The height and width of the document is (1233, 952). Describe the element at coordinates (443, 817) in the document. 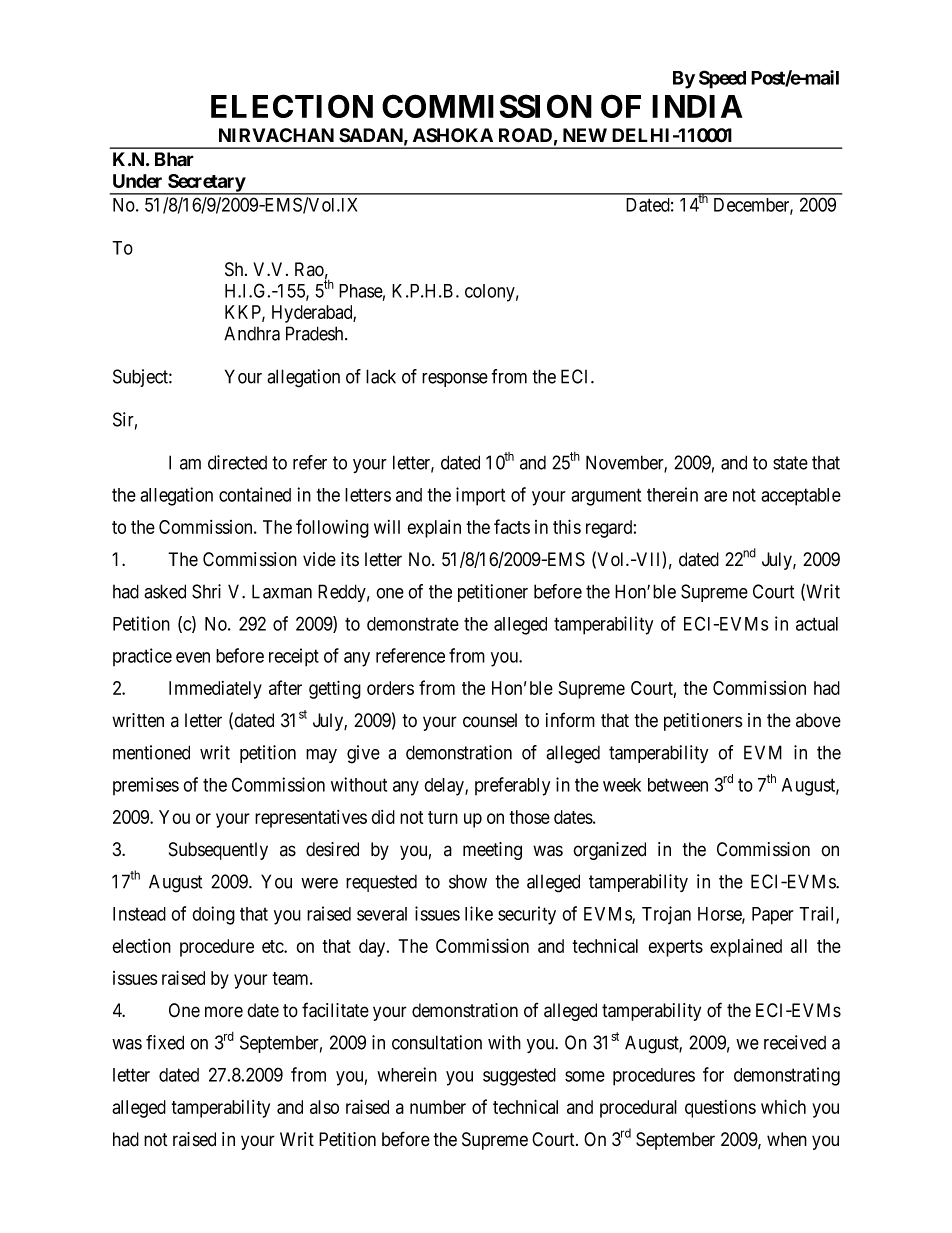

I see `turn` at that location.
